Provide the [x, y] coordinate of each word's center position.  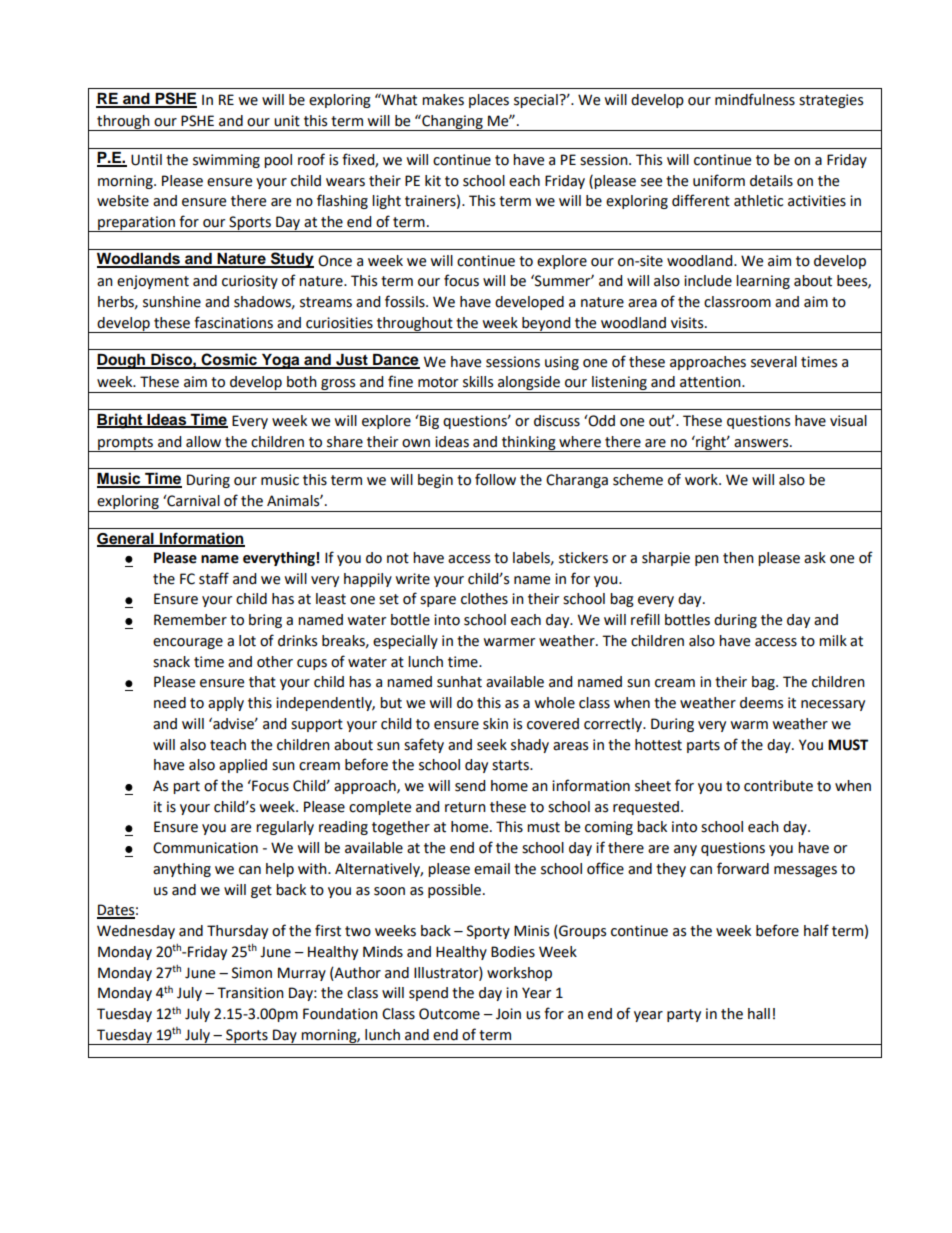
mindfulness [755, 99]
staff [214, 578]
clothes [484, 599]
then [738, 558]
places [489, 101]
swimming [226, 161]
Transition [250, 993]
